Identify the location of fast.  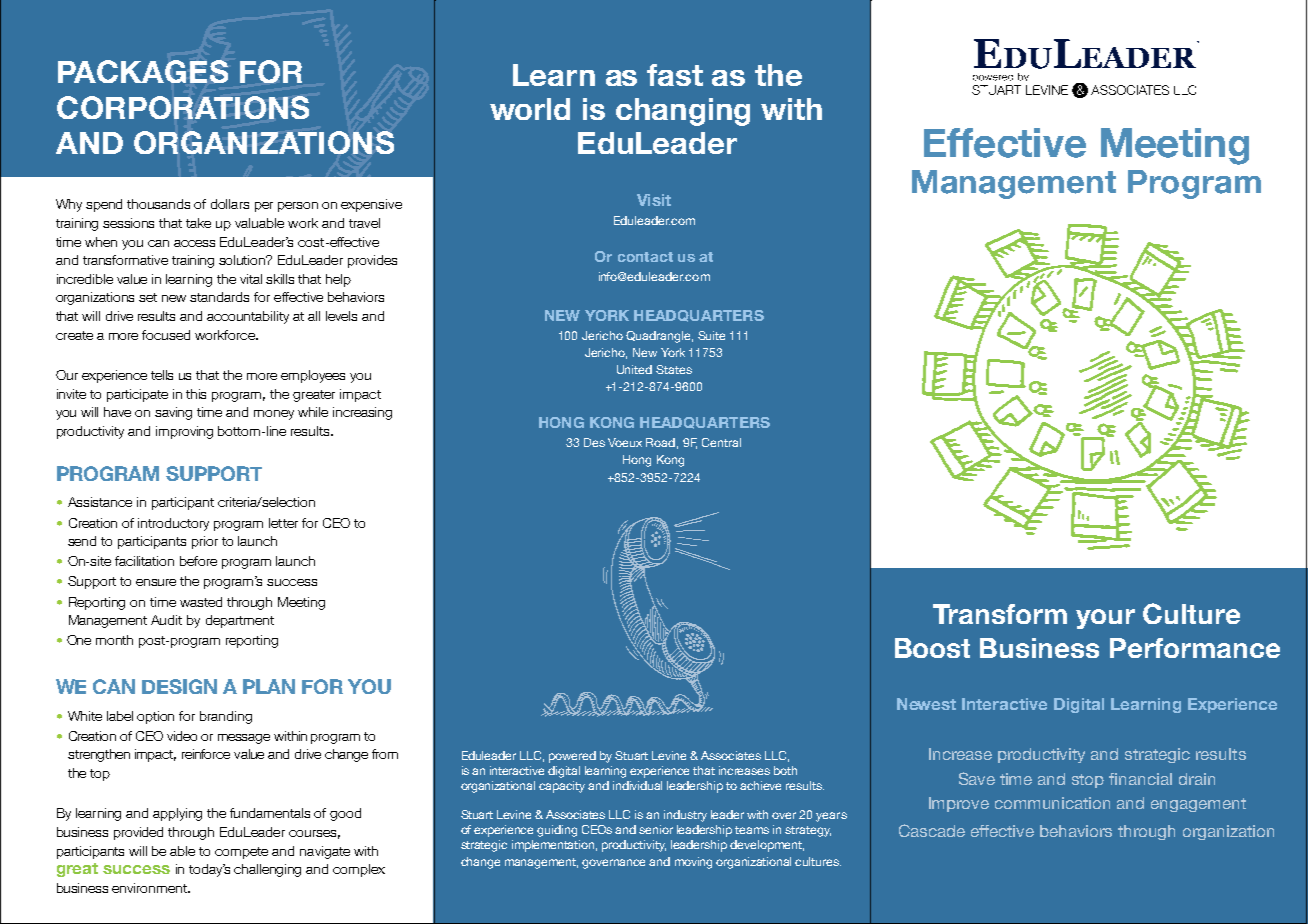
(675, 75).
